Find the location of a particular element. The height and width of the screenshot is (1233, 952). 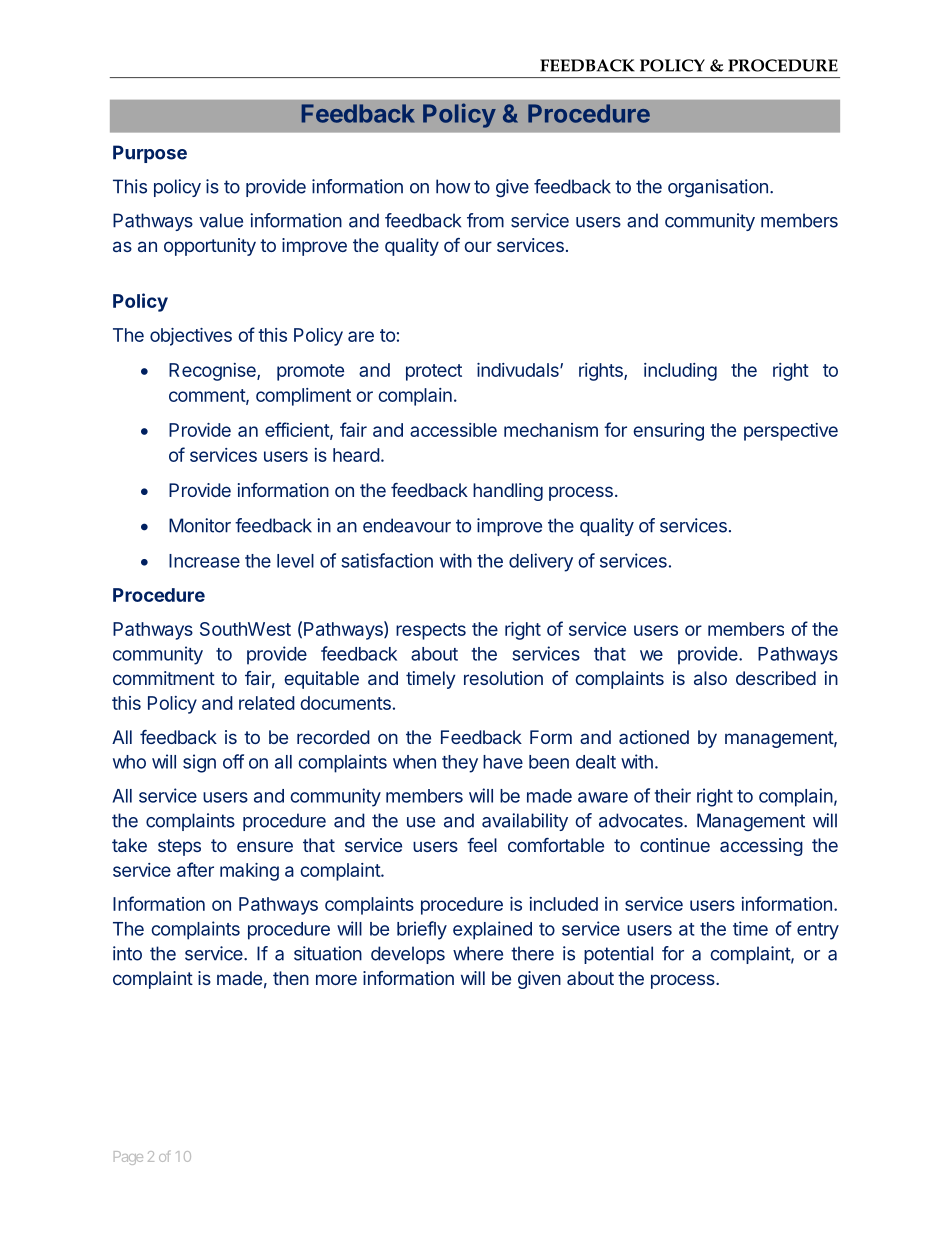

how is located at coordinates (453, 186).
